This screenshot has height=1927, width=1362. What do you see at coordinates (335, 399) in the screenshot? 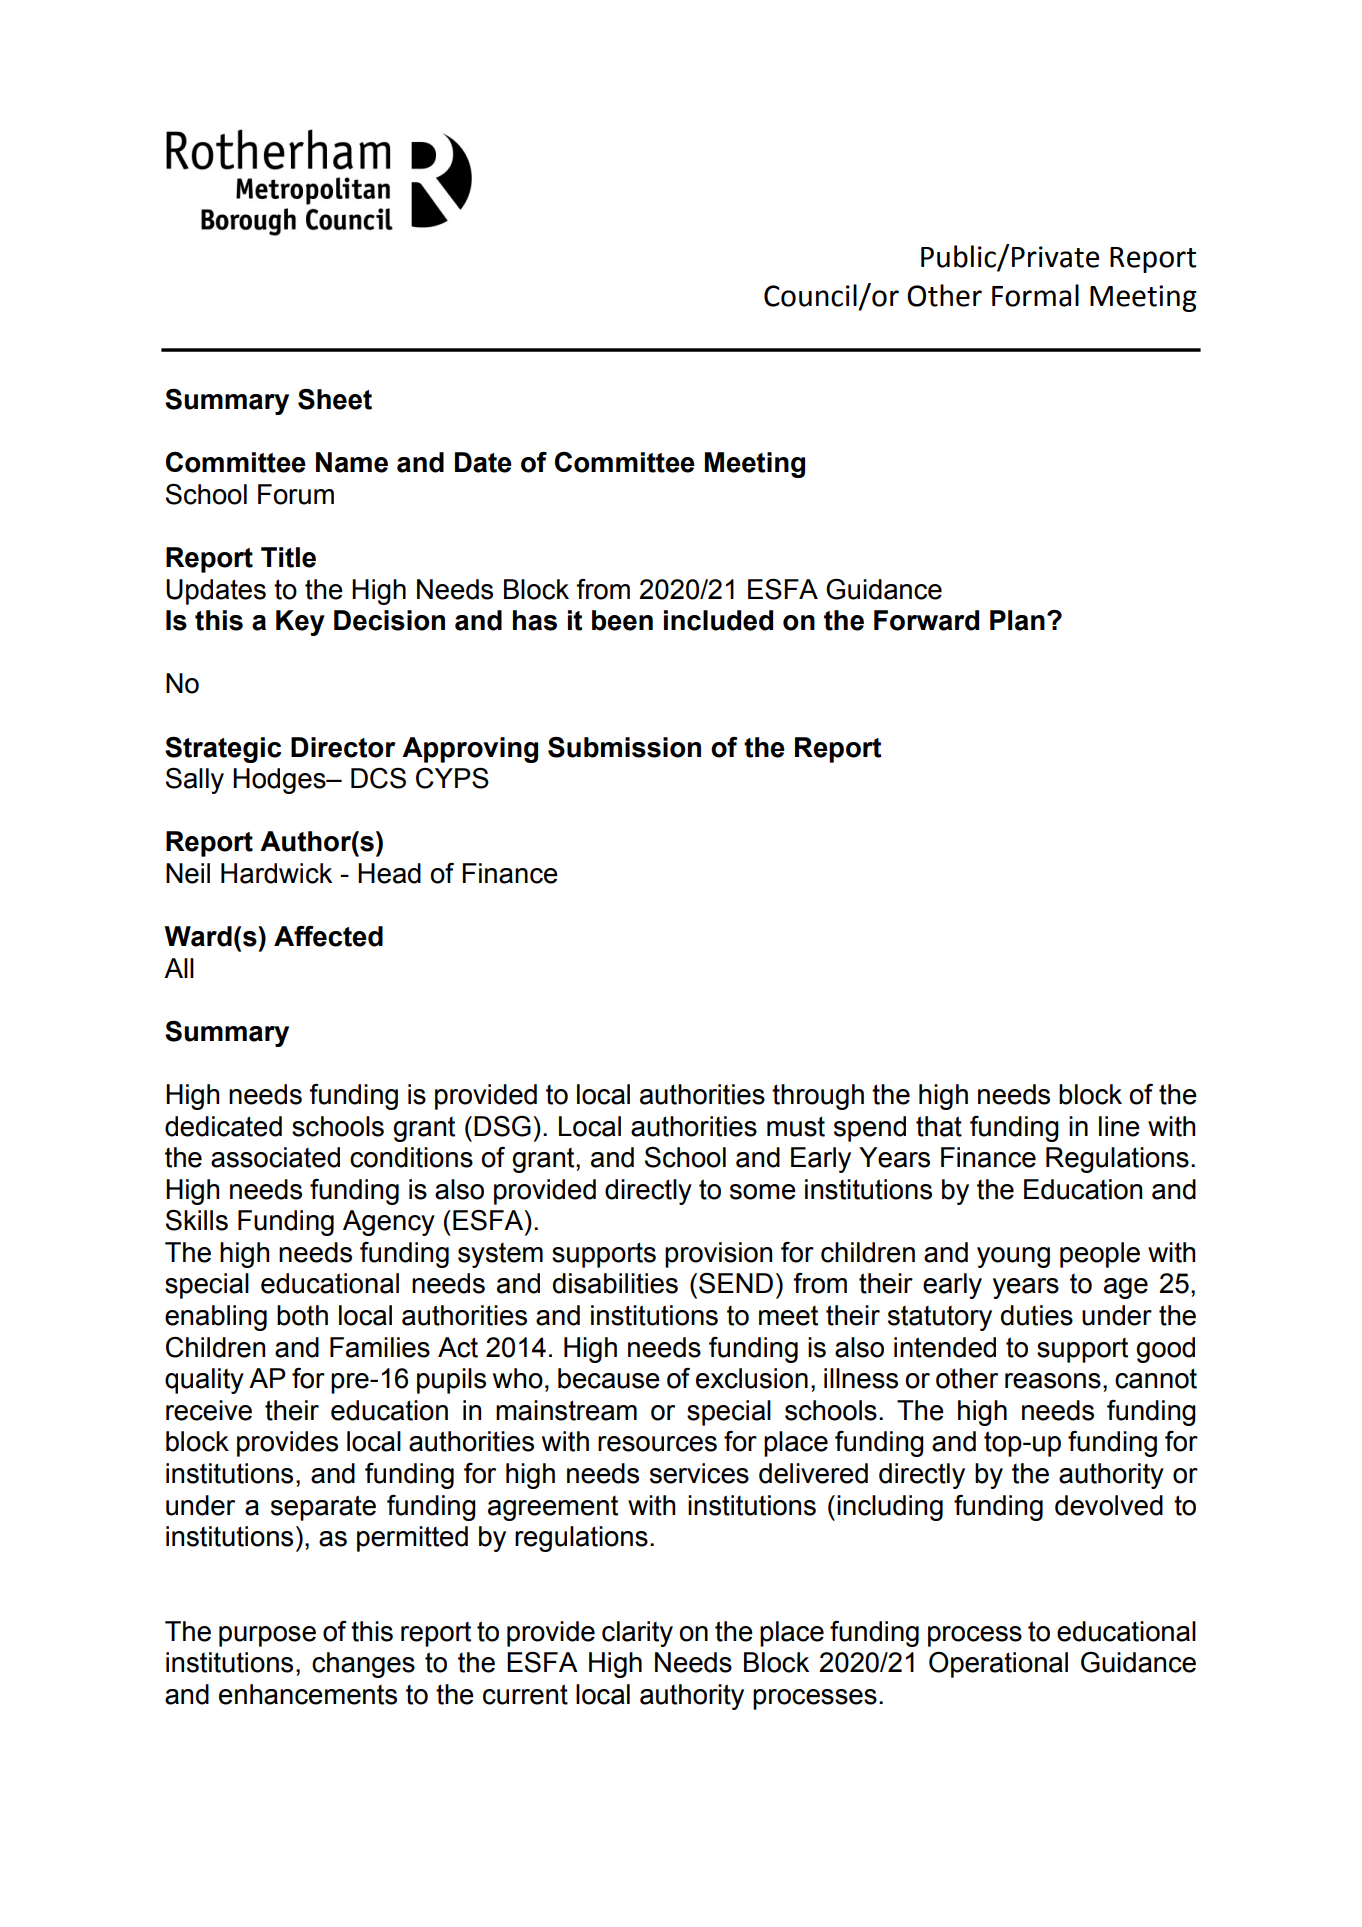
I see `Sheet` at bounding box center [335, 399].
